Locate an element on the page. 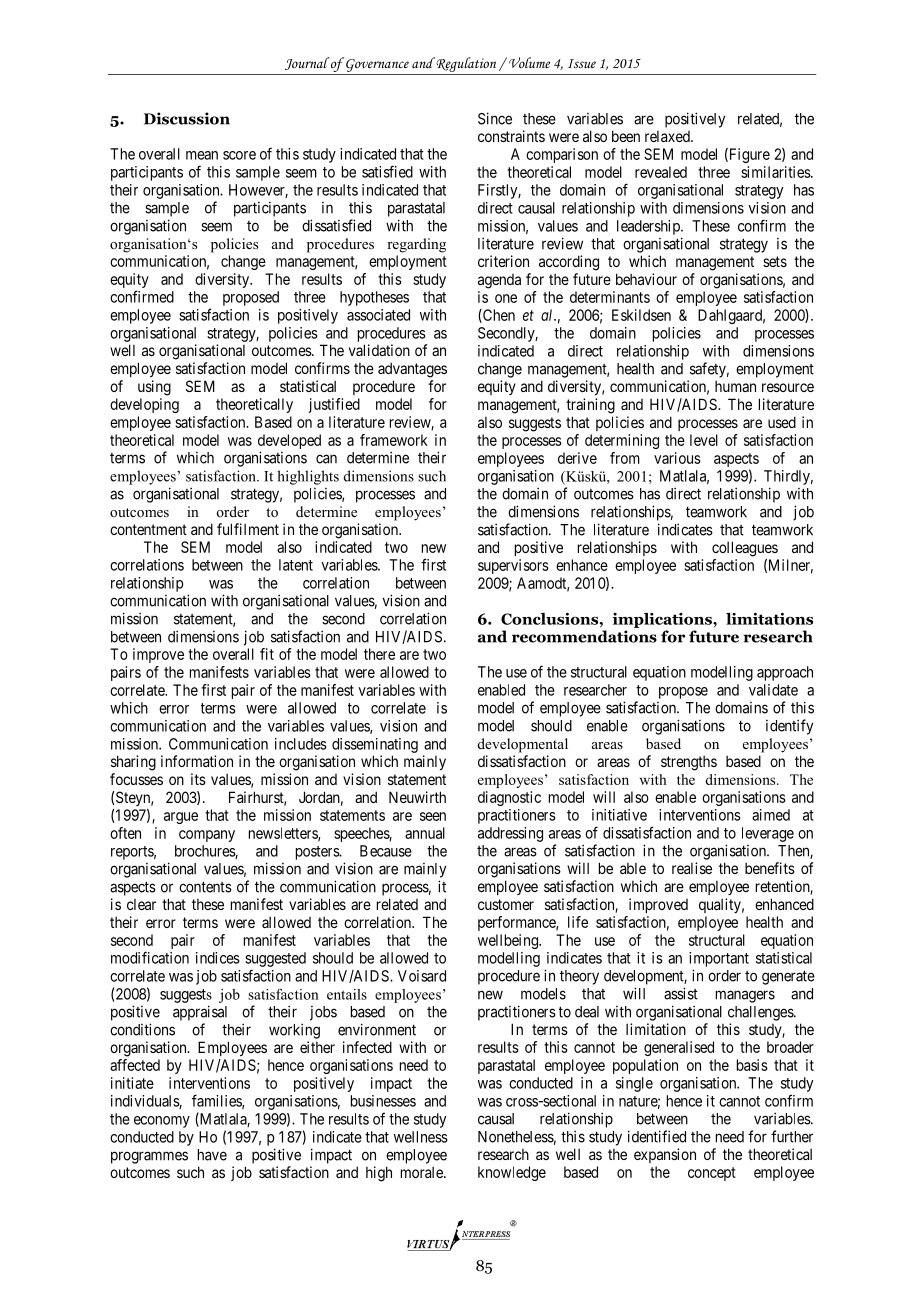 This image has width=924, height=1308. Regulation is located at coordinates (466, 66).
